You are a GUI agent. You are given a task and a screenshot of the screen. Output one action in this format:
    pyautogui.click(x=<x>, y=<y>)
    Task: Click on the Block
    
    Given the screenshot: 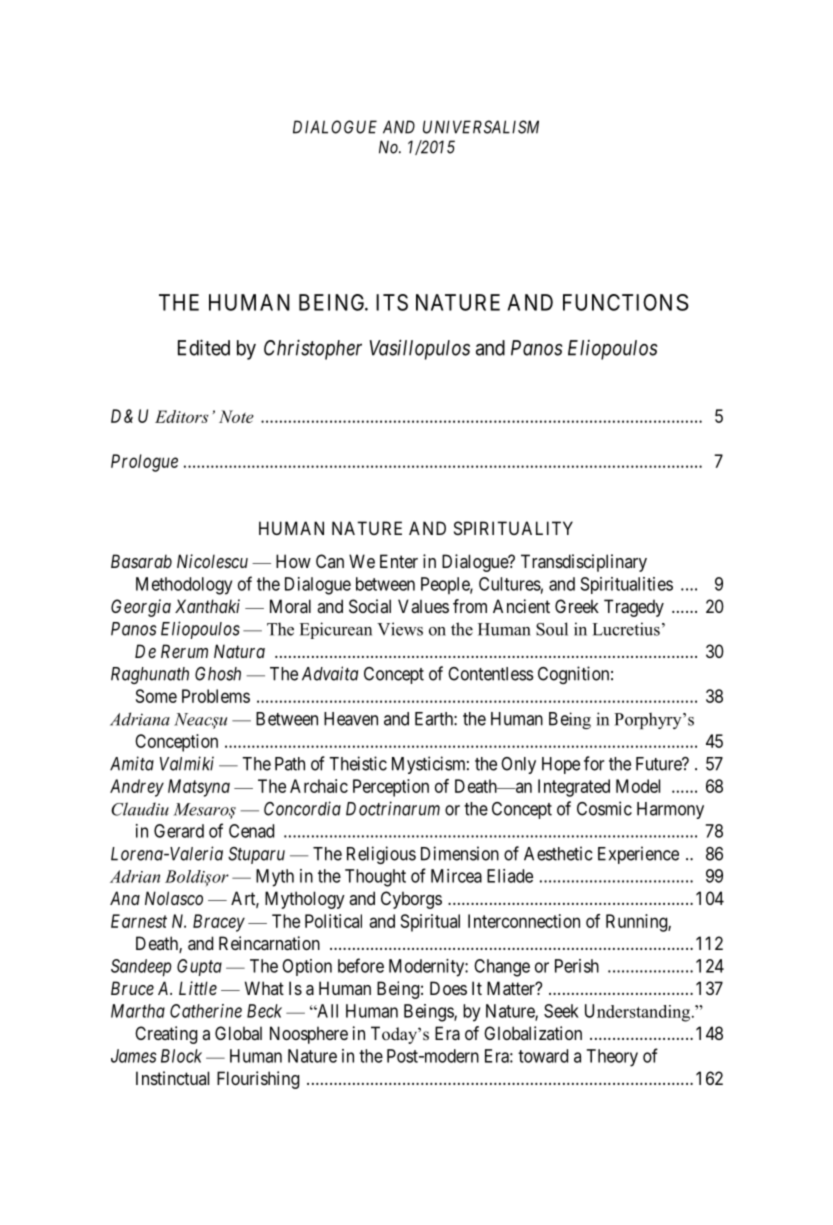 What is the action you would take?
    pyautogui.click(x=181, y=1056)
